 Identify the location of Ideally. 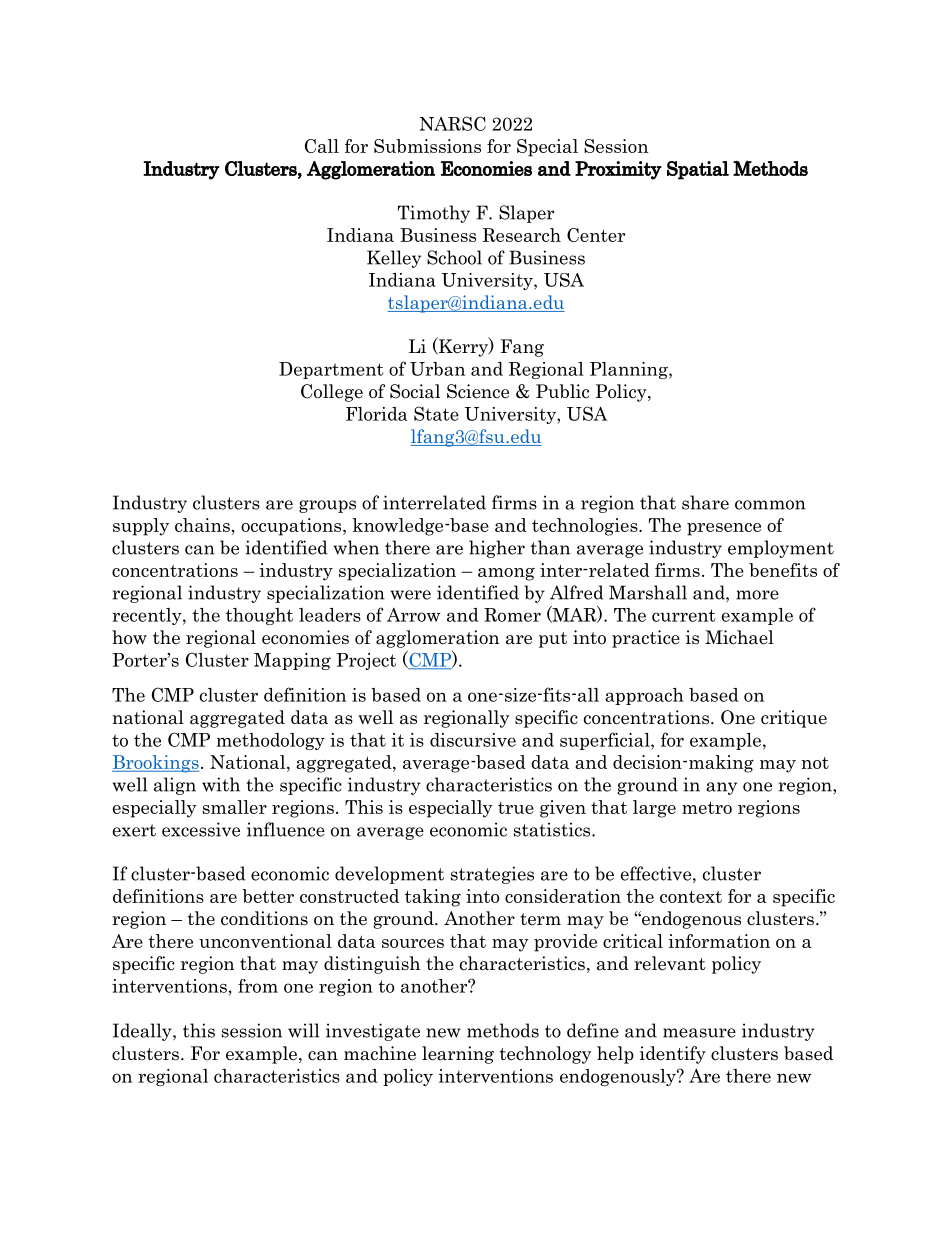
(143, 1032).
